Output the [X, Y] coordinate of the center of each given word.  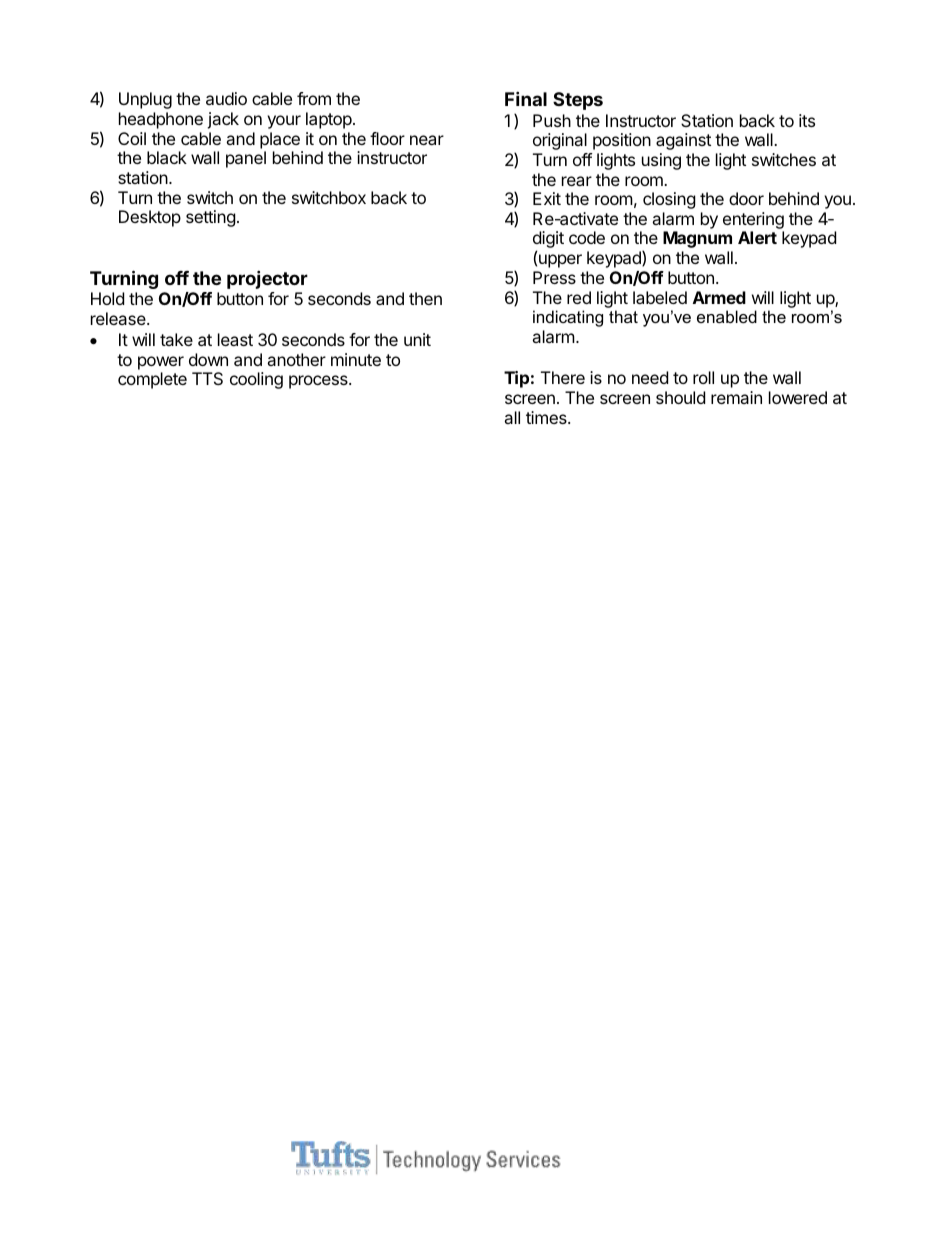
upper [560, 261]
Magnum [697, 239]
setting [211, 218]
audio [226, 98]
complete [152, 380]
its [807, 120]
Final [526, 98]
